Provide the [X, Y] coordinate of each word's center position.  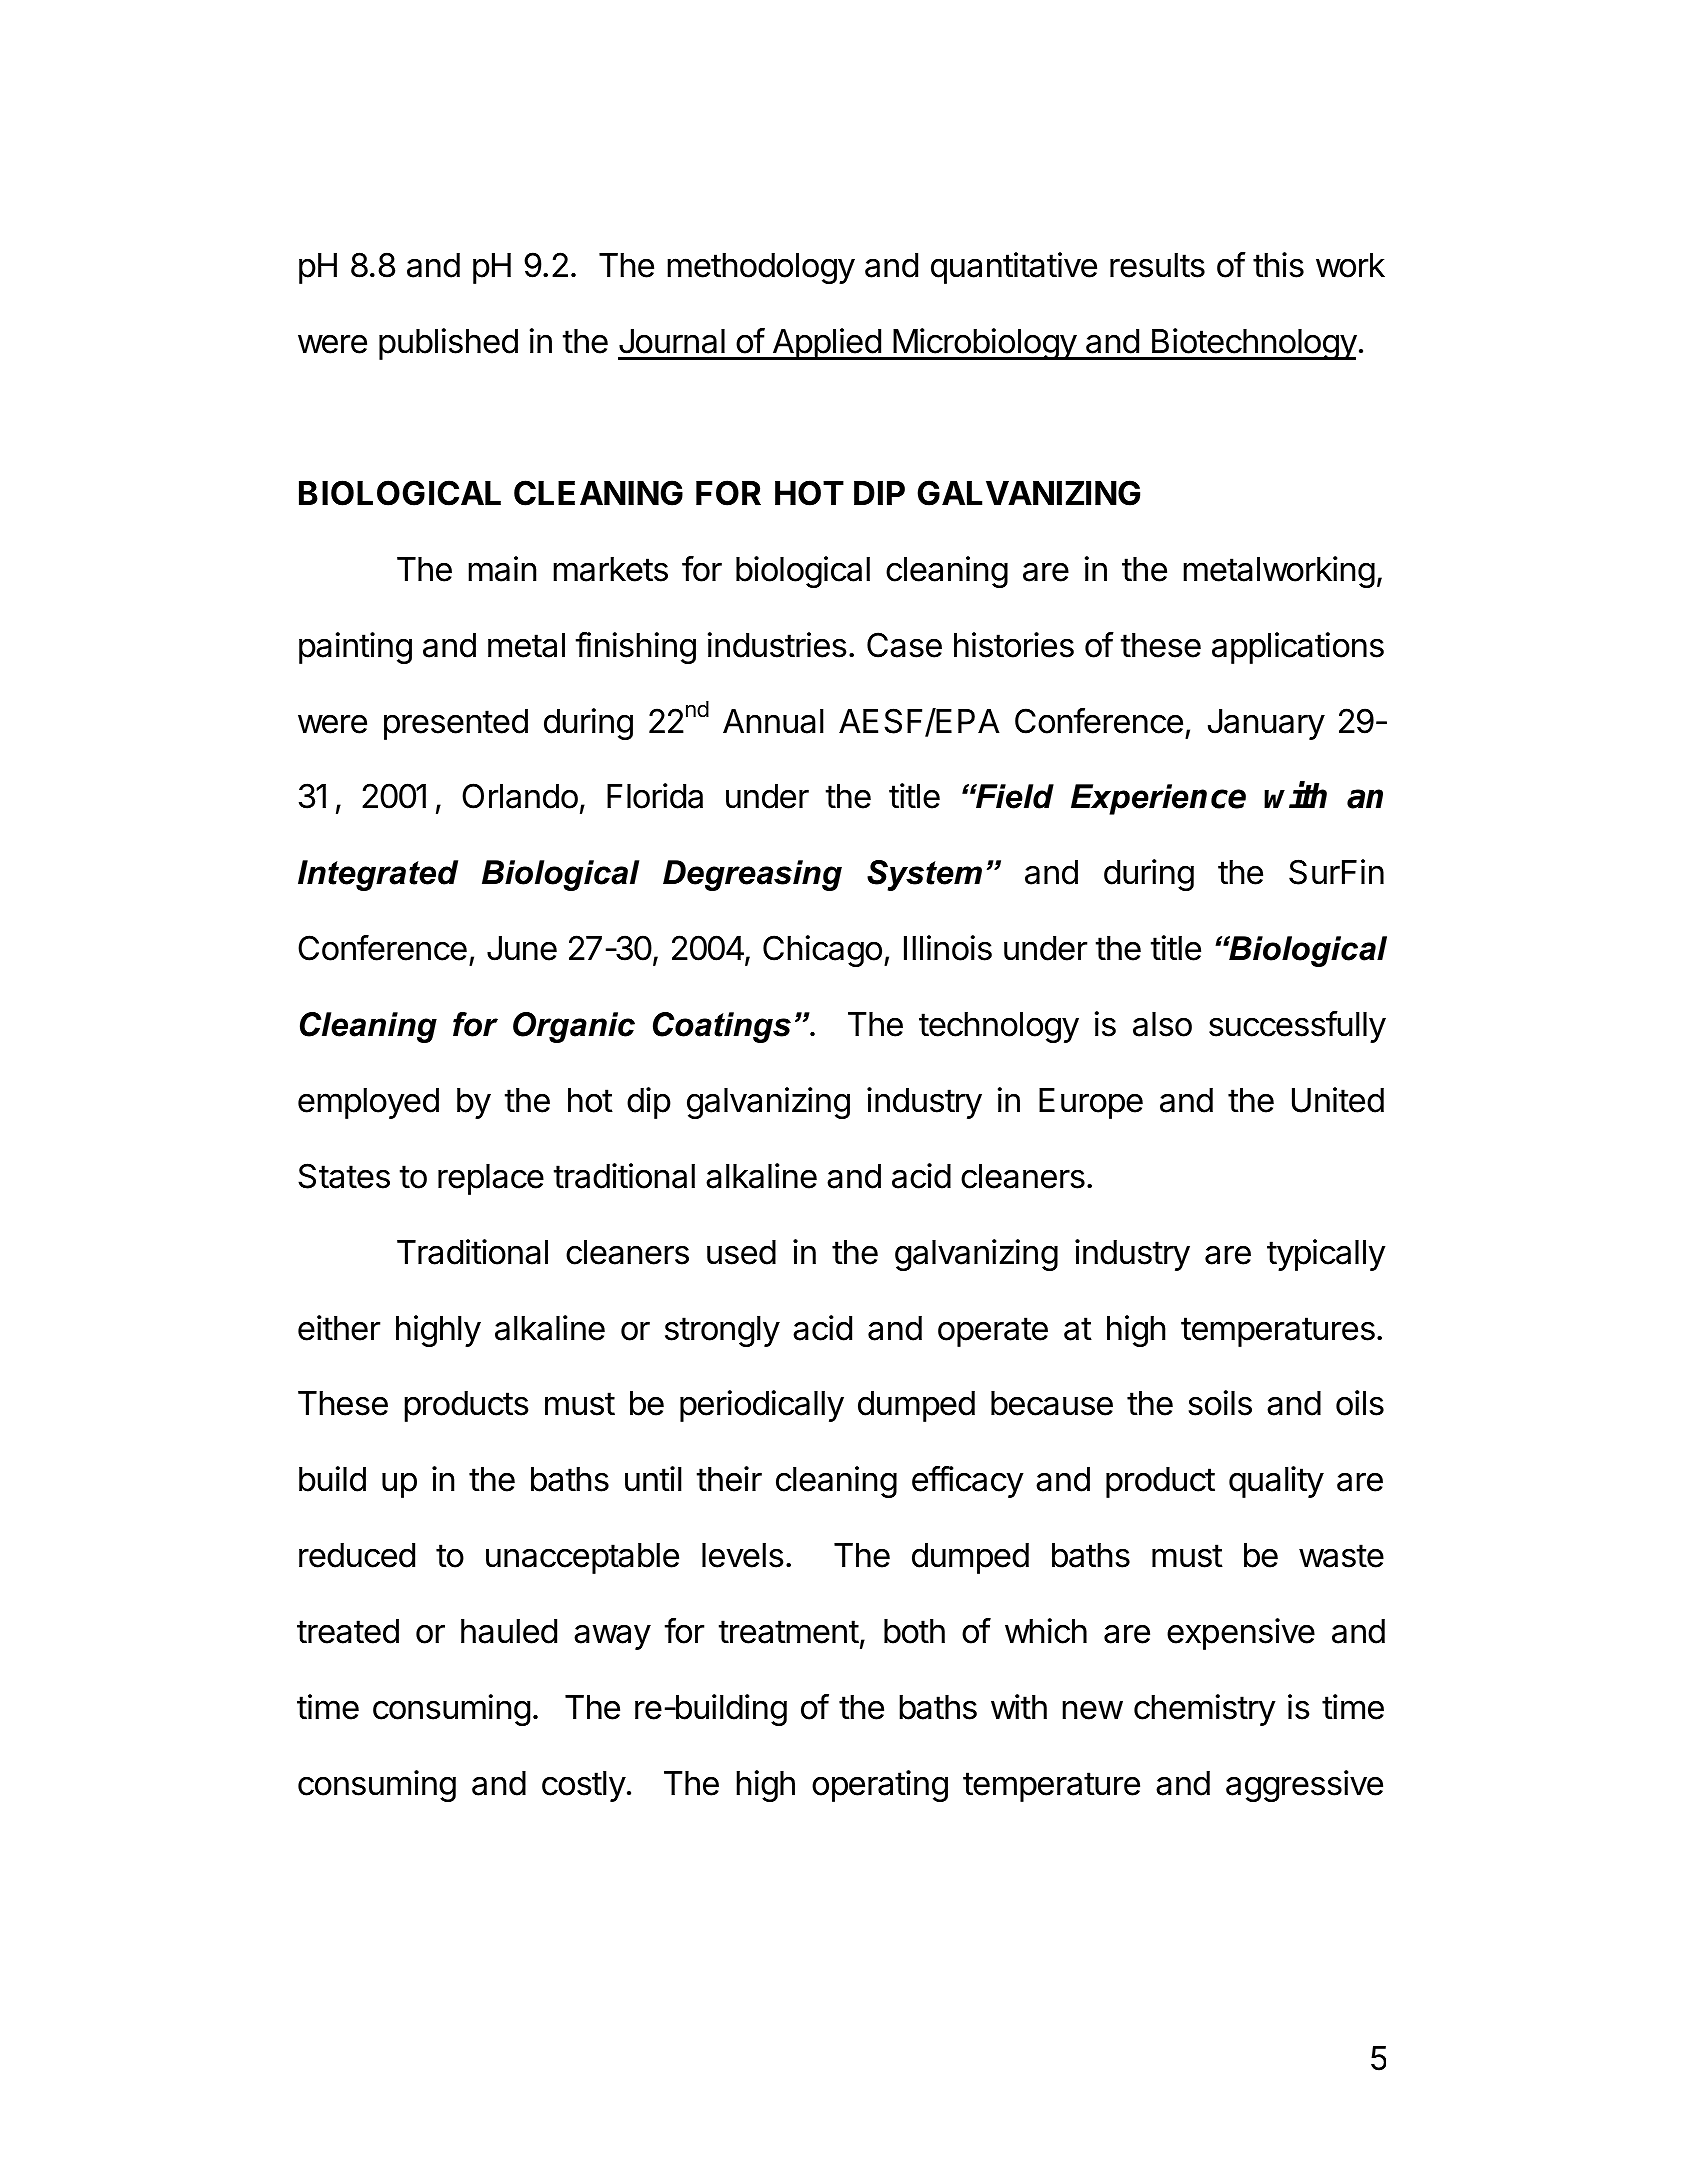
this [1278, 265]
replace [491, 1179]
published [448, 344]
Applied [826, 344]
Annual [773, 721]
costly [584, 1786]
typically [1326, 1255]
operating [880, 1786]
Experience [1158, 799]
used [741, 1252]
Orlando [520, 796]
